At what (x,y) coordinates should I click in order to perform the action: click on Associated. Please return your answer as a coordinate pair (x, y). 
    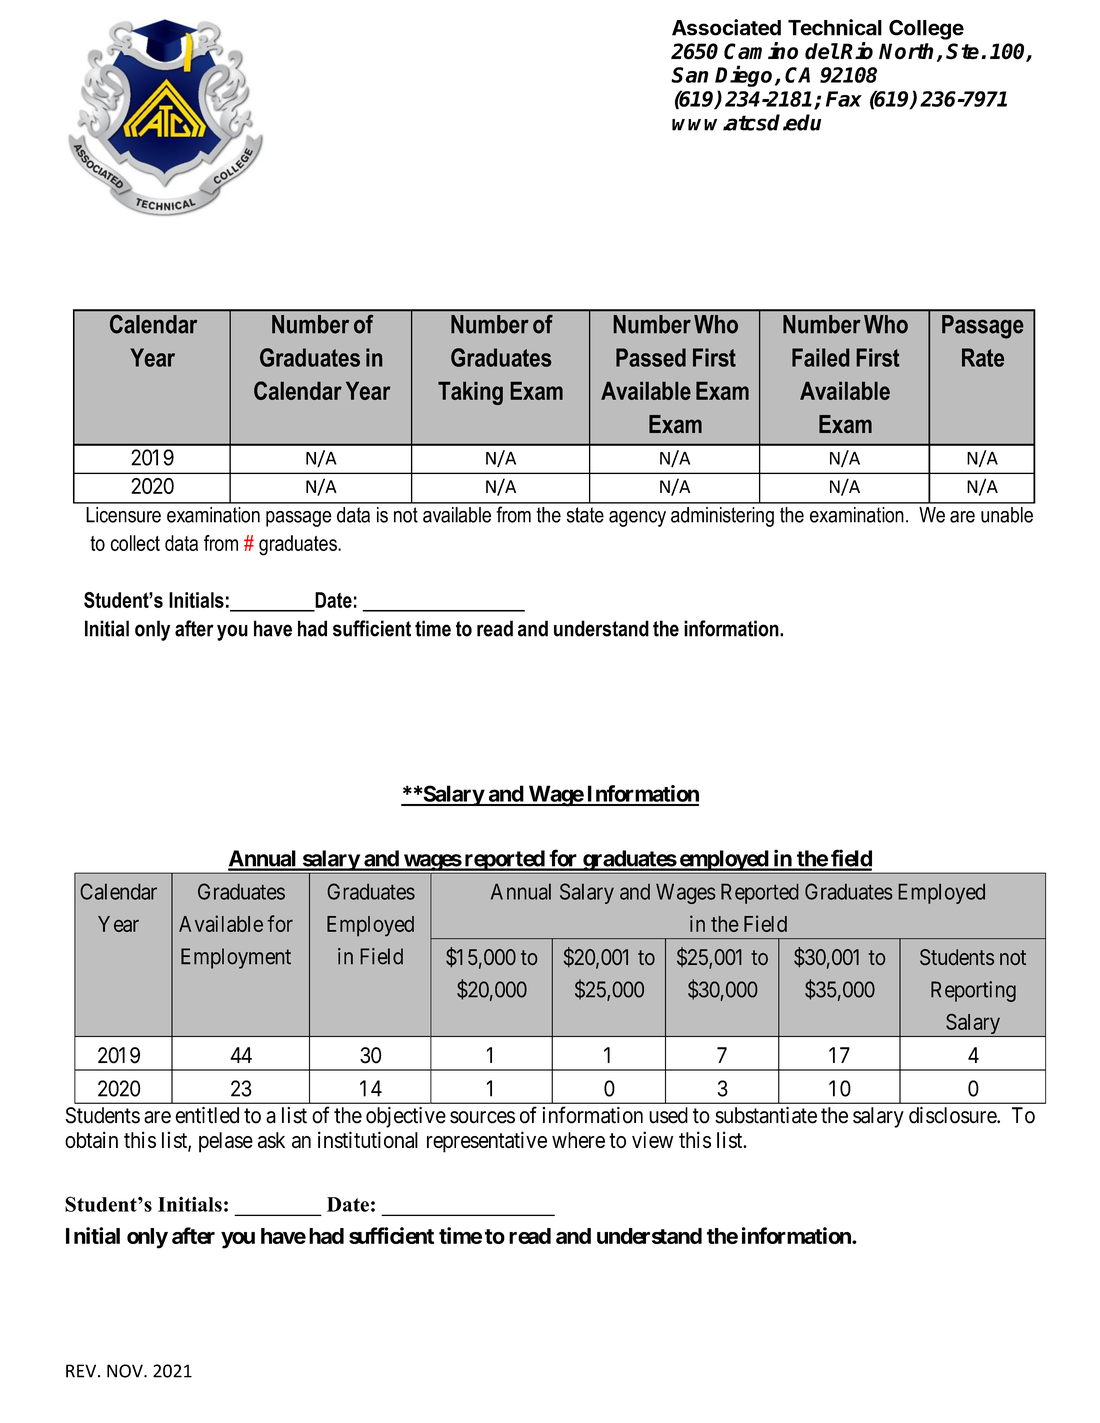
    Looking at the image, I should click on (726, 27).
